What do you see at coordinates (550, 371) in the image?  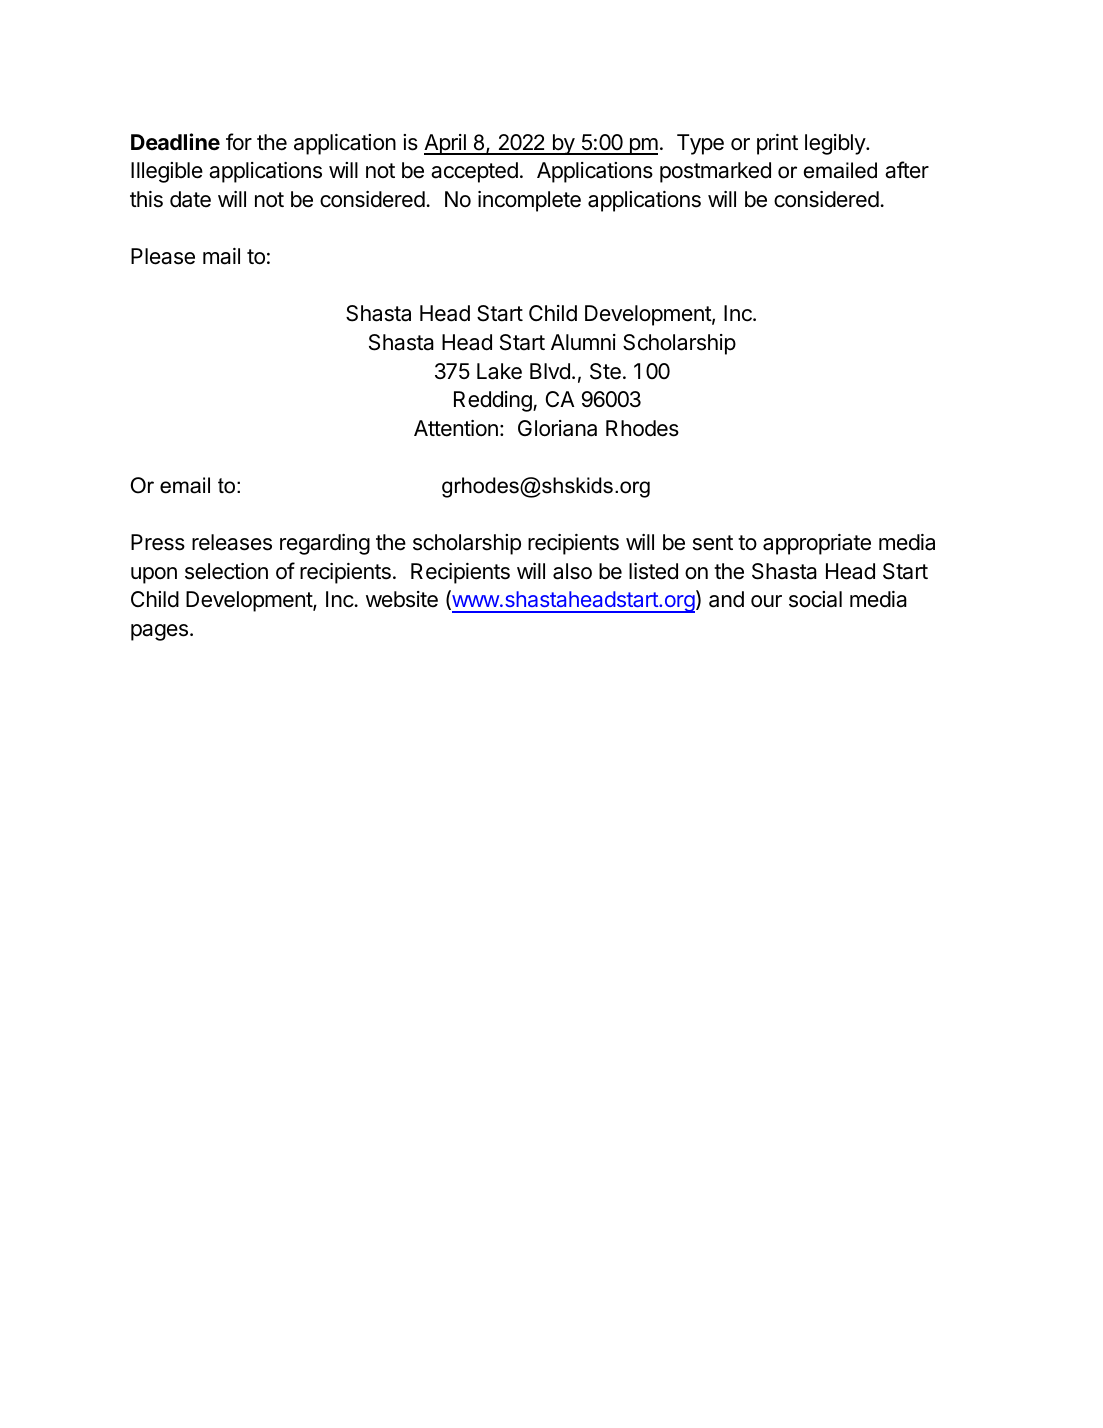 I see `Blvd` at bounding box center [550, 371].
